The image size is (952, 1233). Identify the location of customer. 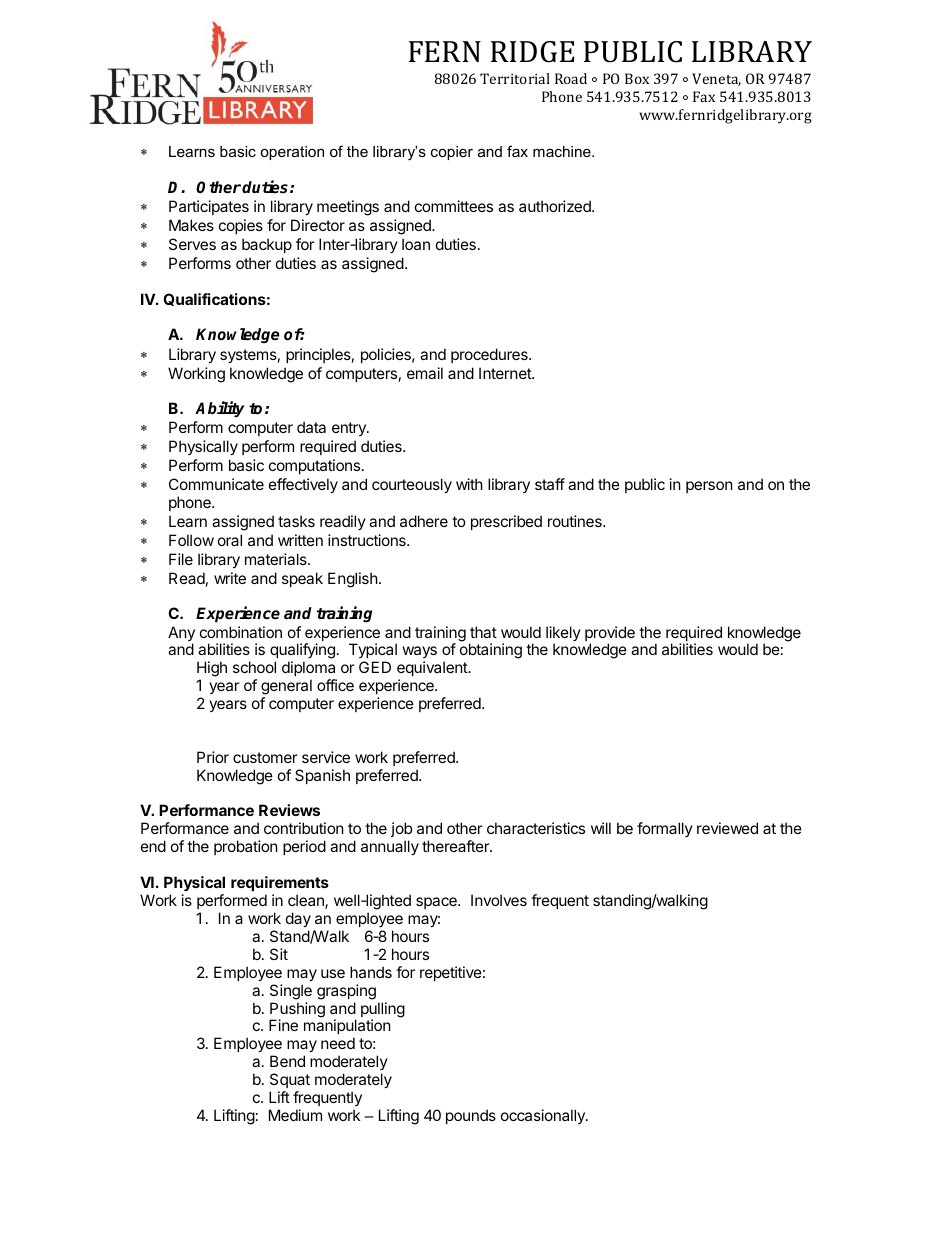
(265, 757).
